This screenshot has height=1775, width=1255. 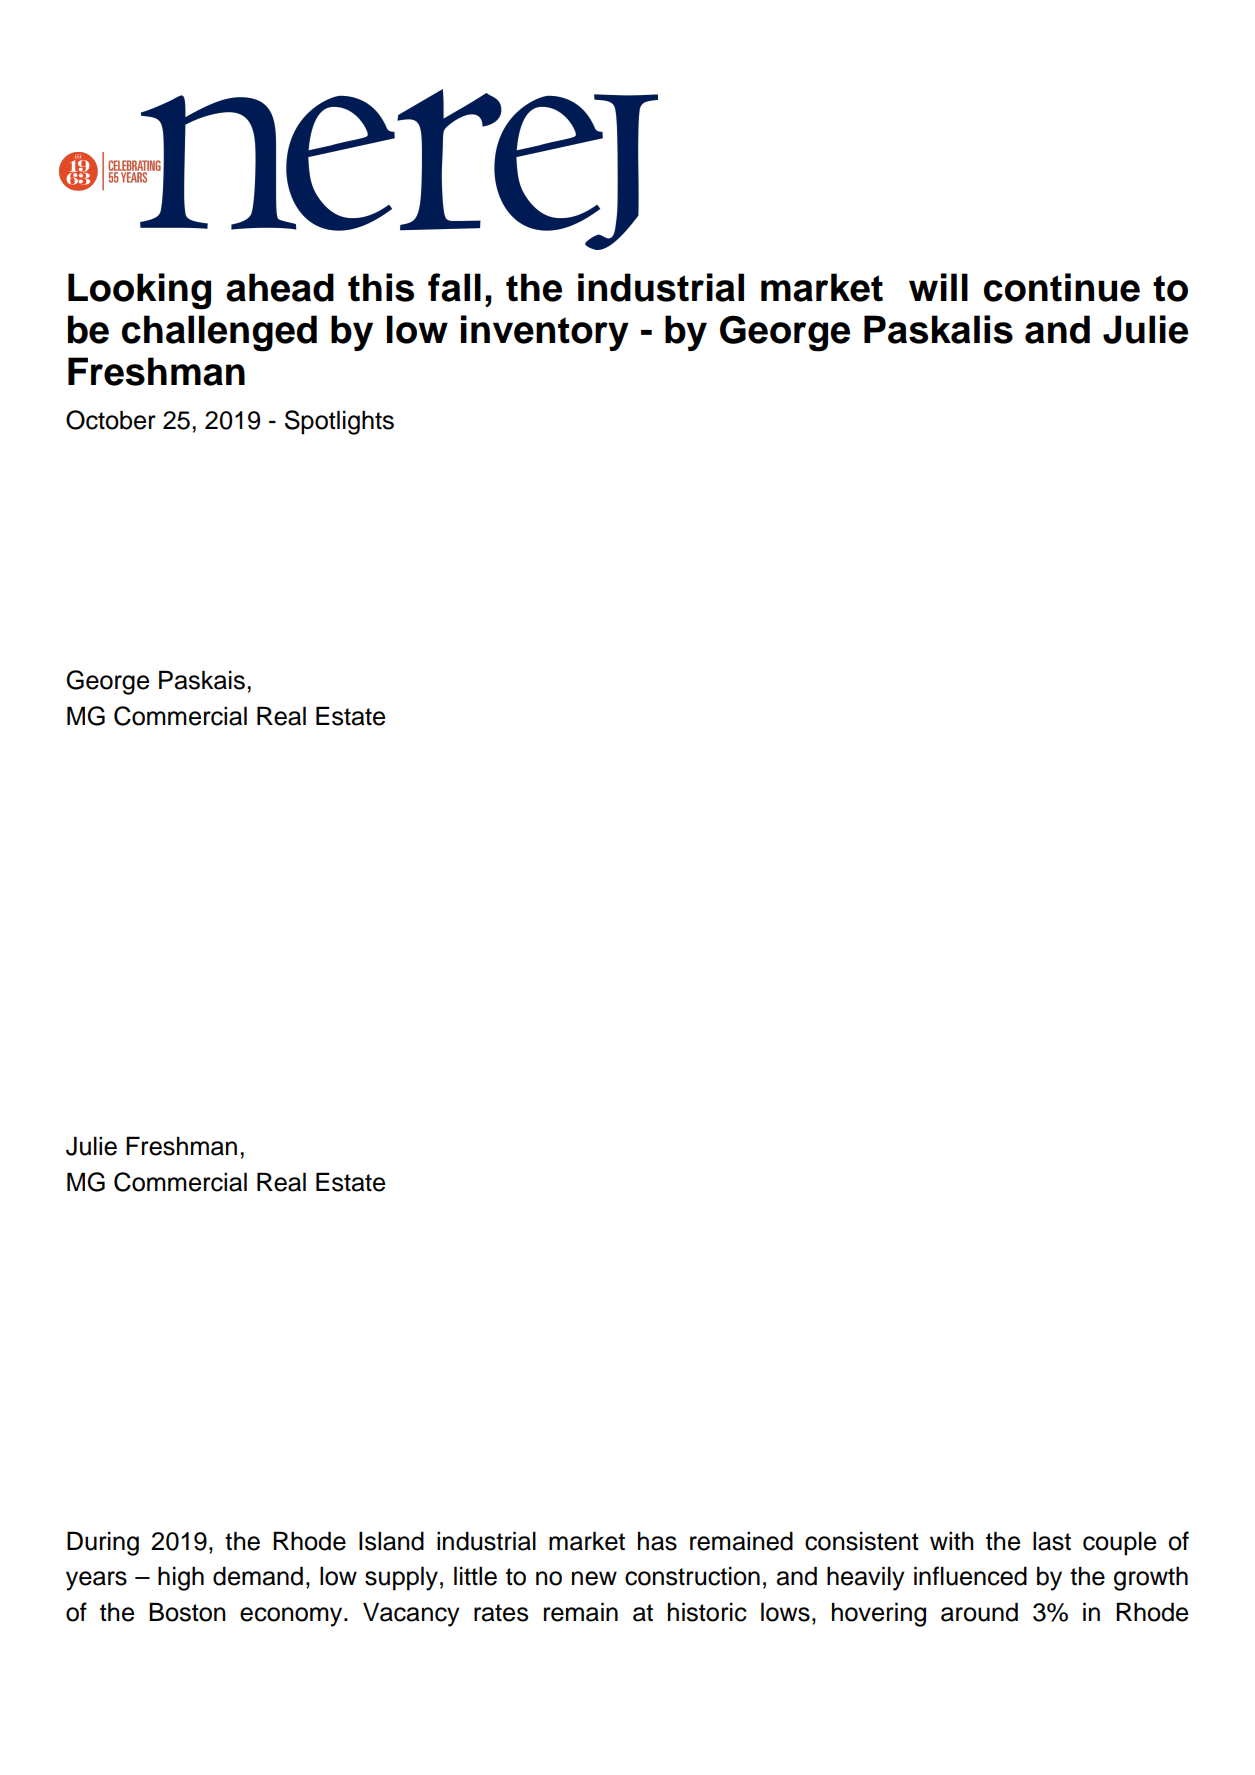 What do you see at coordinates (391, 1541) in the screenshot?
I see `Island` at bounding box center [391, 1541].
